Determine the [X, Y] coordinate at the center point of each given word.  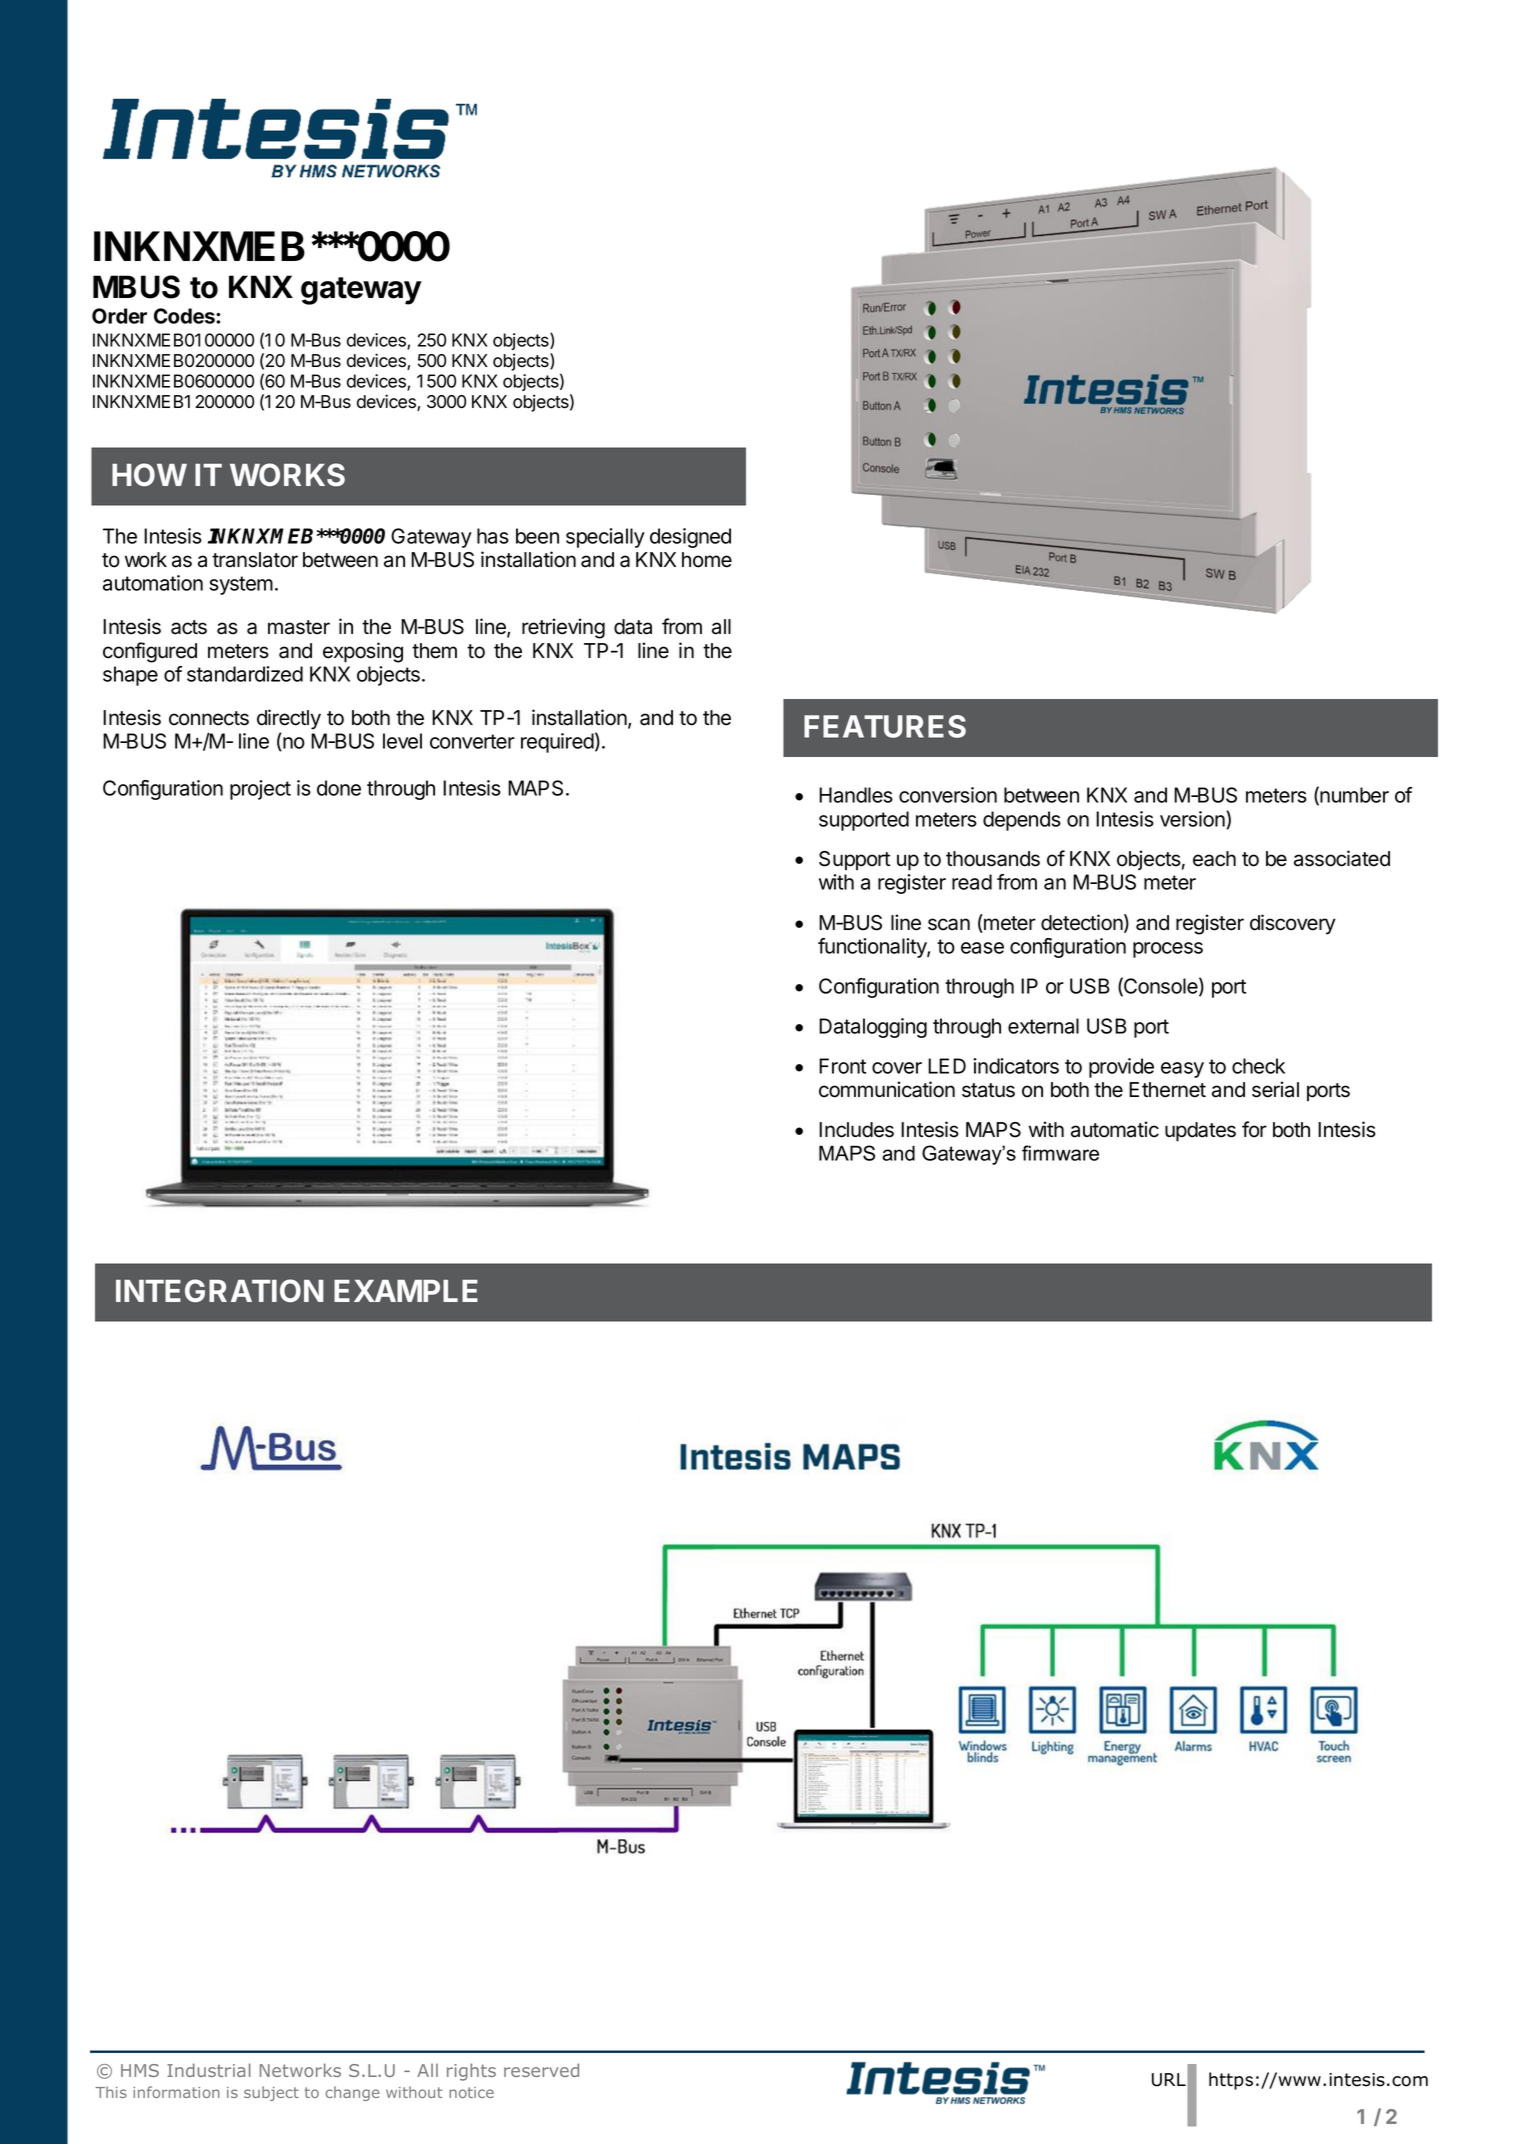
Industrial [209, 2070]
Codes [185, 316]
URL [1170, 2080]
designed [690, 538]
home [707, 560]
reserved [541, 2070]
